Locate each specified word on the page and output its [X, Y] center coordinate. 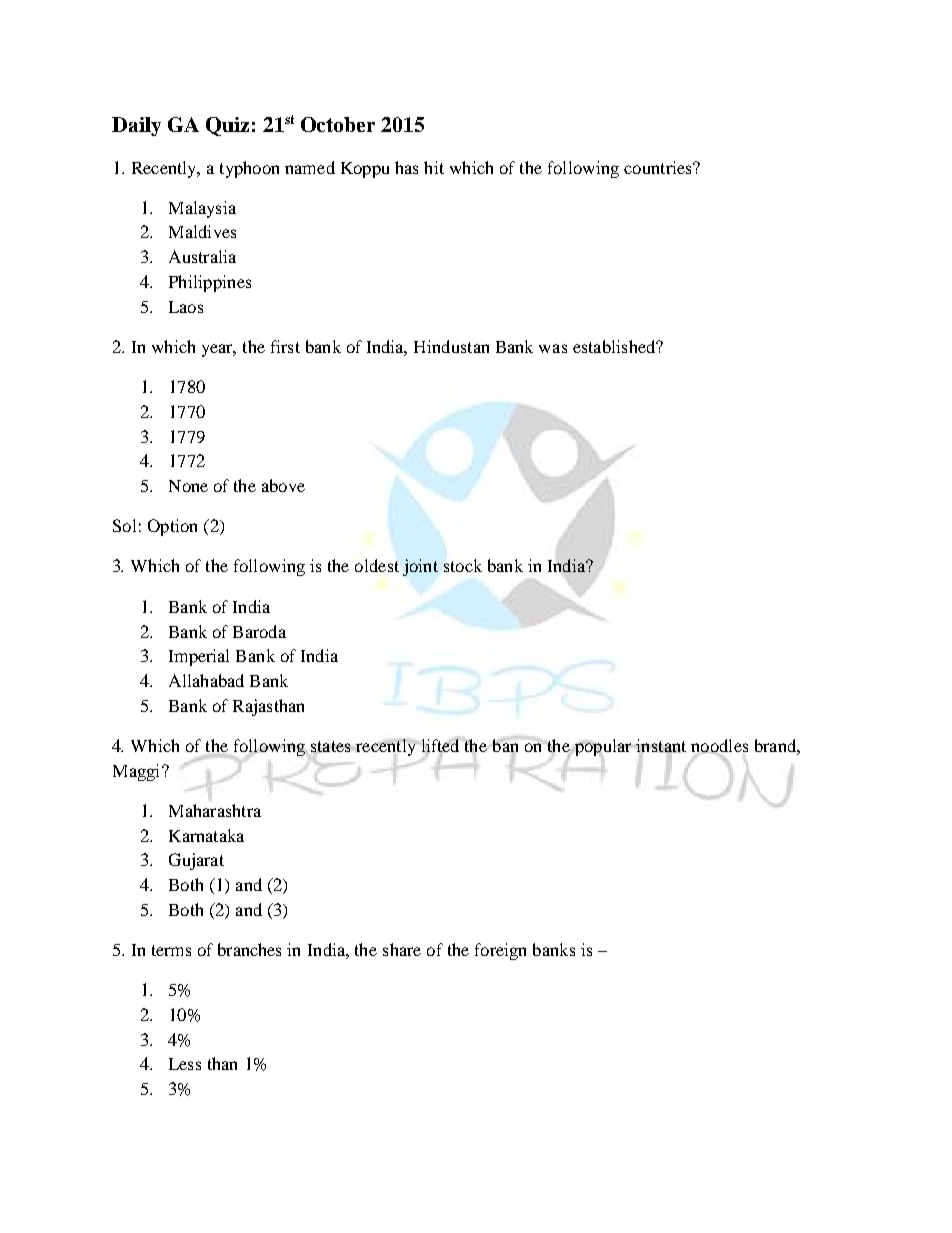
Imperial [199, 657]
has [406, 167]
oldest [377, 565]
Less [185, 1064]
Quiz [227, 126]
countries [659, 167]
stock [463, 565]
